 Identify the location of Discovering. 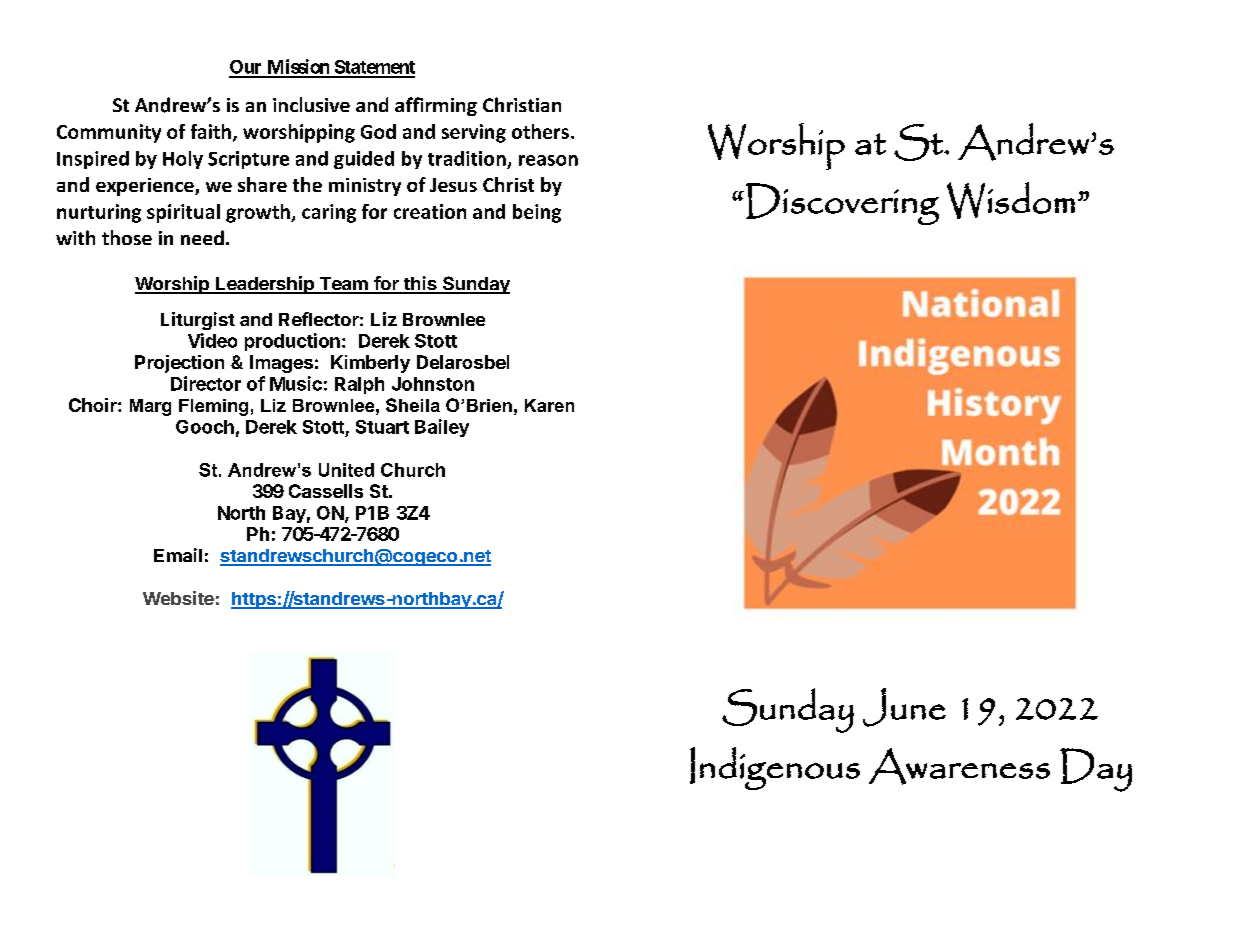
(842, 204).
